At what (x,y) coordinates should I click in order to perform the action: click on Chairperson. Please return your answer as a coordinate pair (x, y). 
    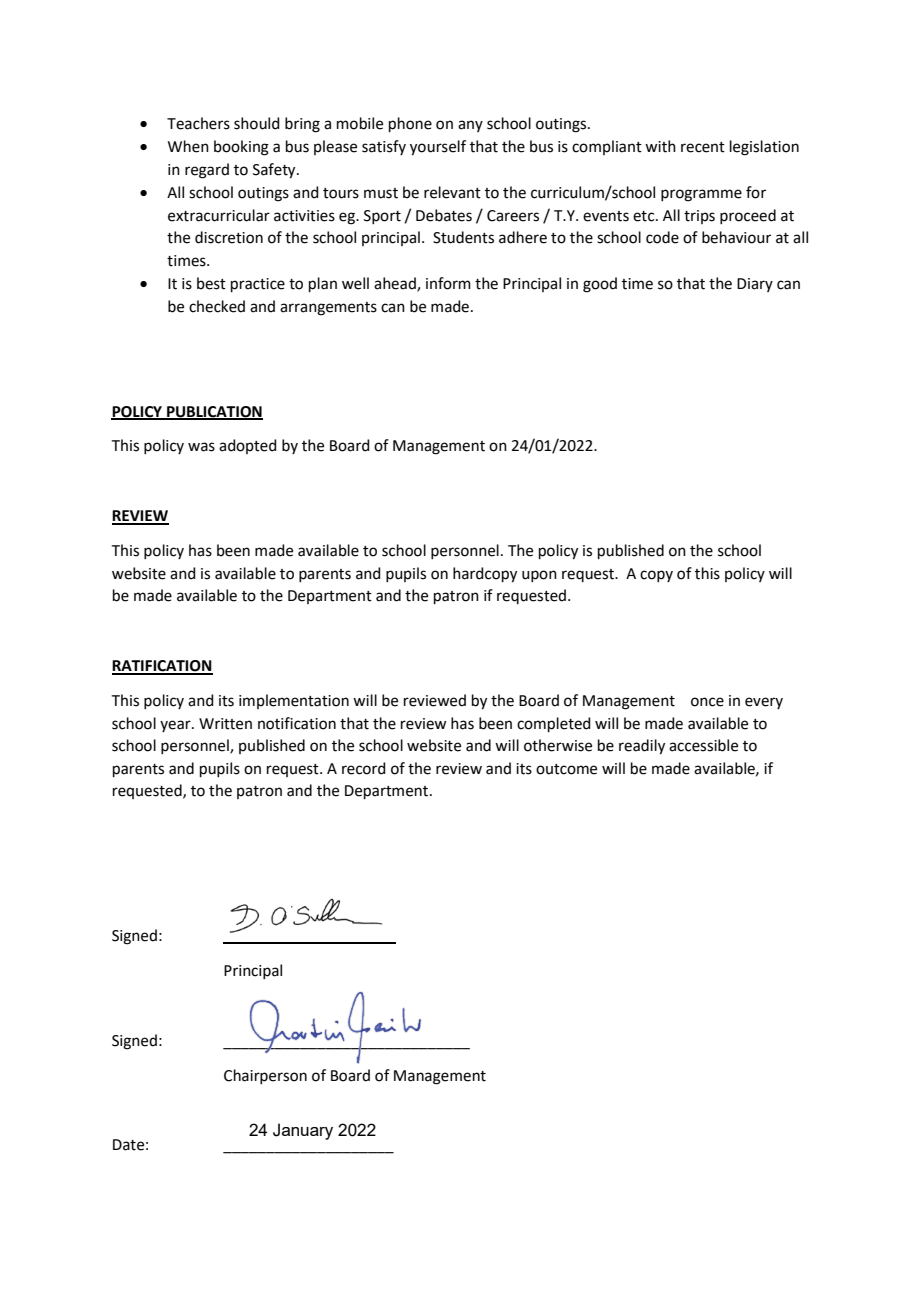
    Looking at the image, I should click on (265, 1076).
